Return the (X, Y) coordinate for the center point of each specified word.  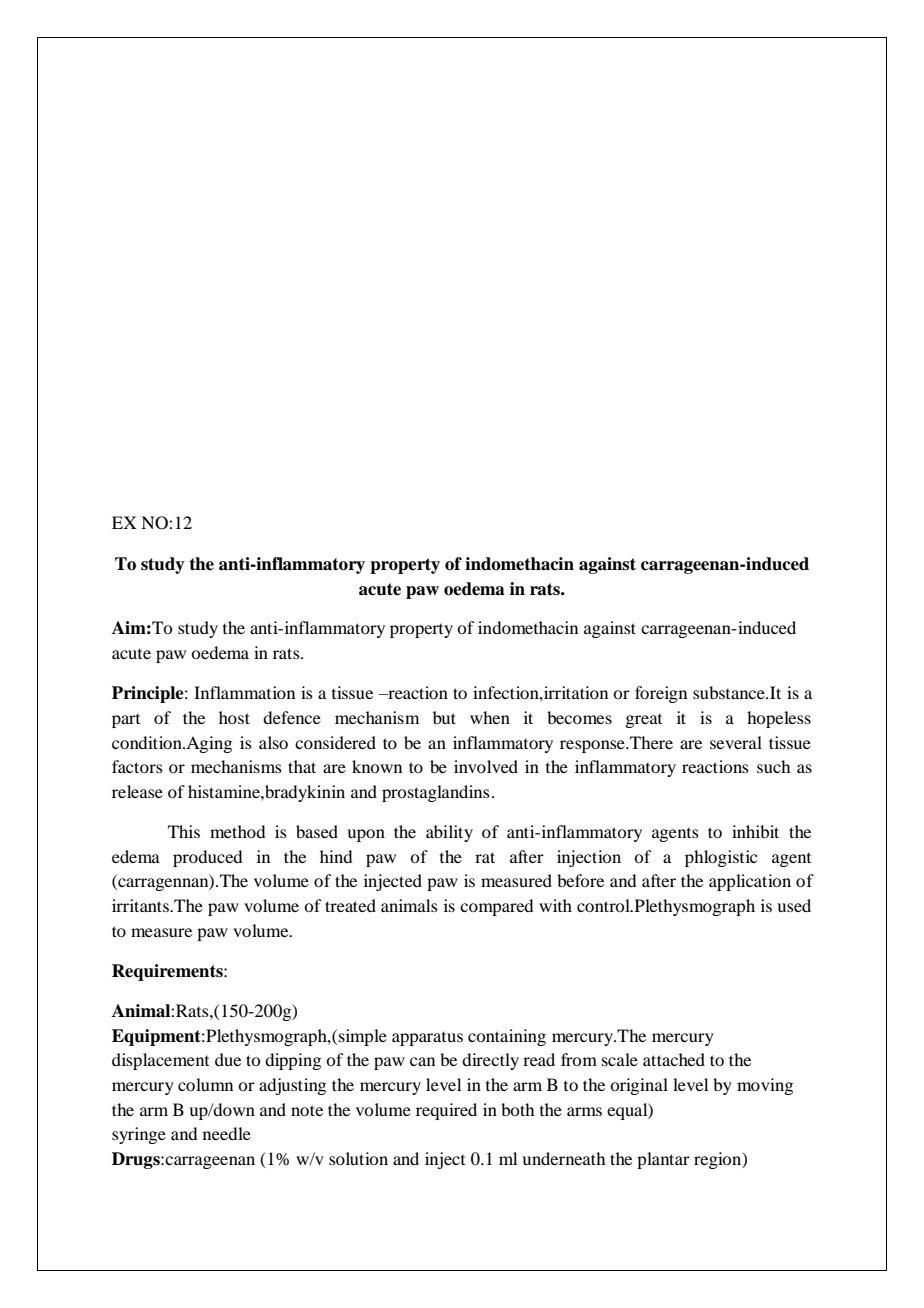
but (444, 717)
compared (496, 907)
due (228, 1059)
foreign (661, 694)
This (184, 831)
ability (449, 833)
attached (674, 1059)
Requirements (168, 972)
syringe (139, 1135)
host (234, 717)
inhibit (755, 831)
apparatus (427, 1039)
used (794, 905)
